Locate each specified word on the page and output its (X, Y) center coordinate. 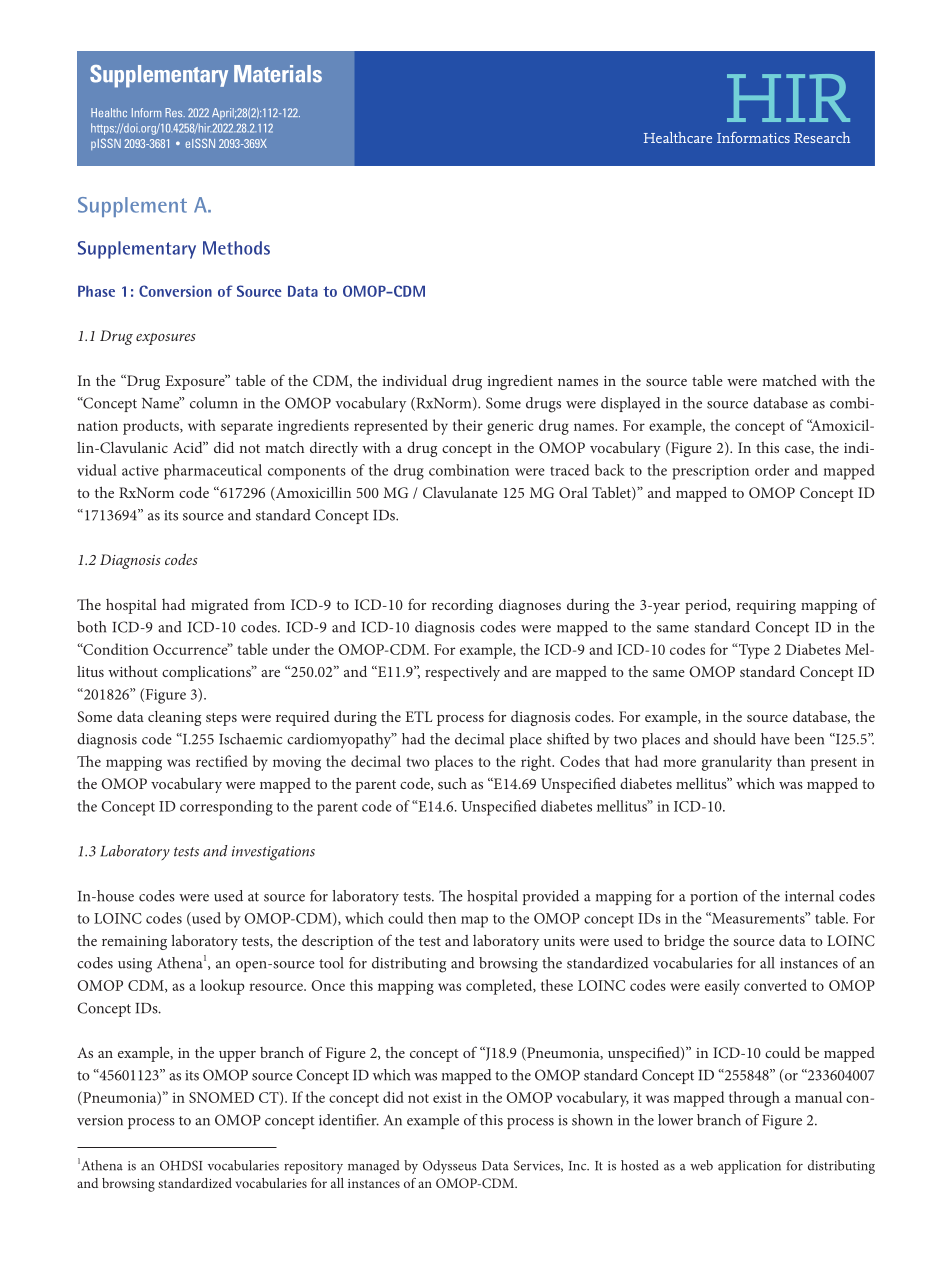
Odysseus (450, 1167)
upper (237, 1056)
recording (462, 606)
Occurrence (191, 649)
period (707, 606)
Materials (278, 74)
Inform (146, 112)
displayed (631, 404)
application (749, 1167)
